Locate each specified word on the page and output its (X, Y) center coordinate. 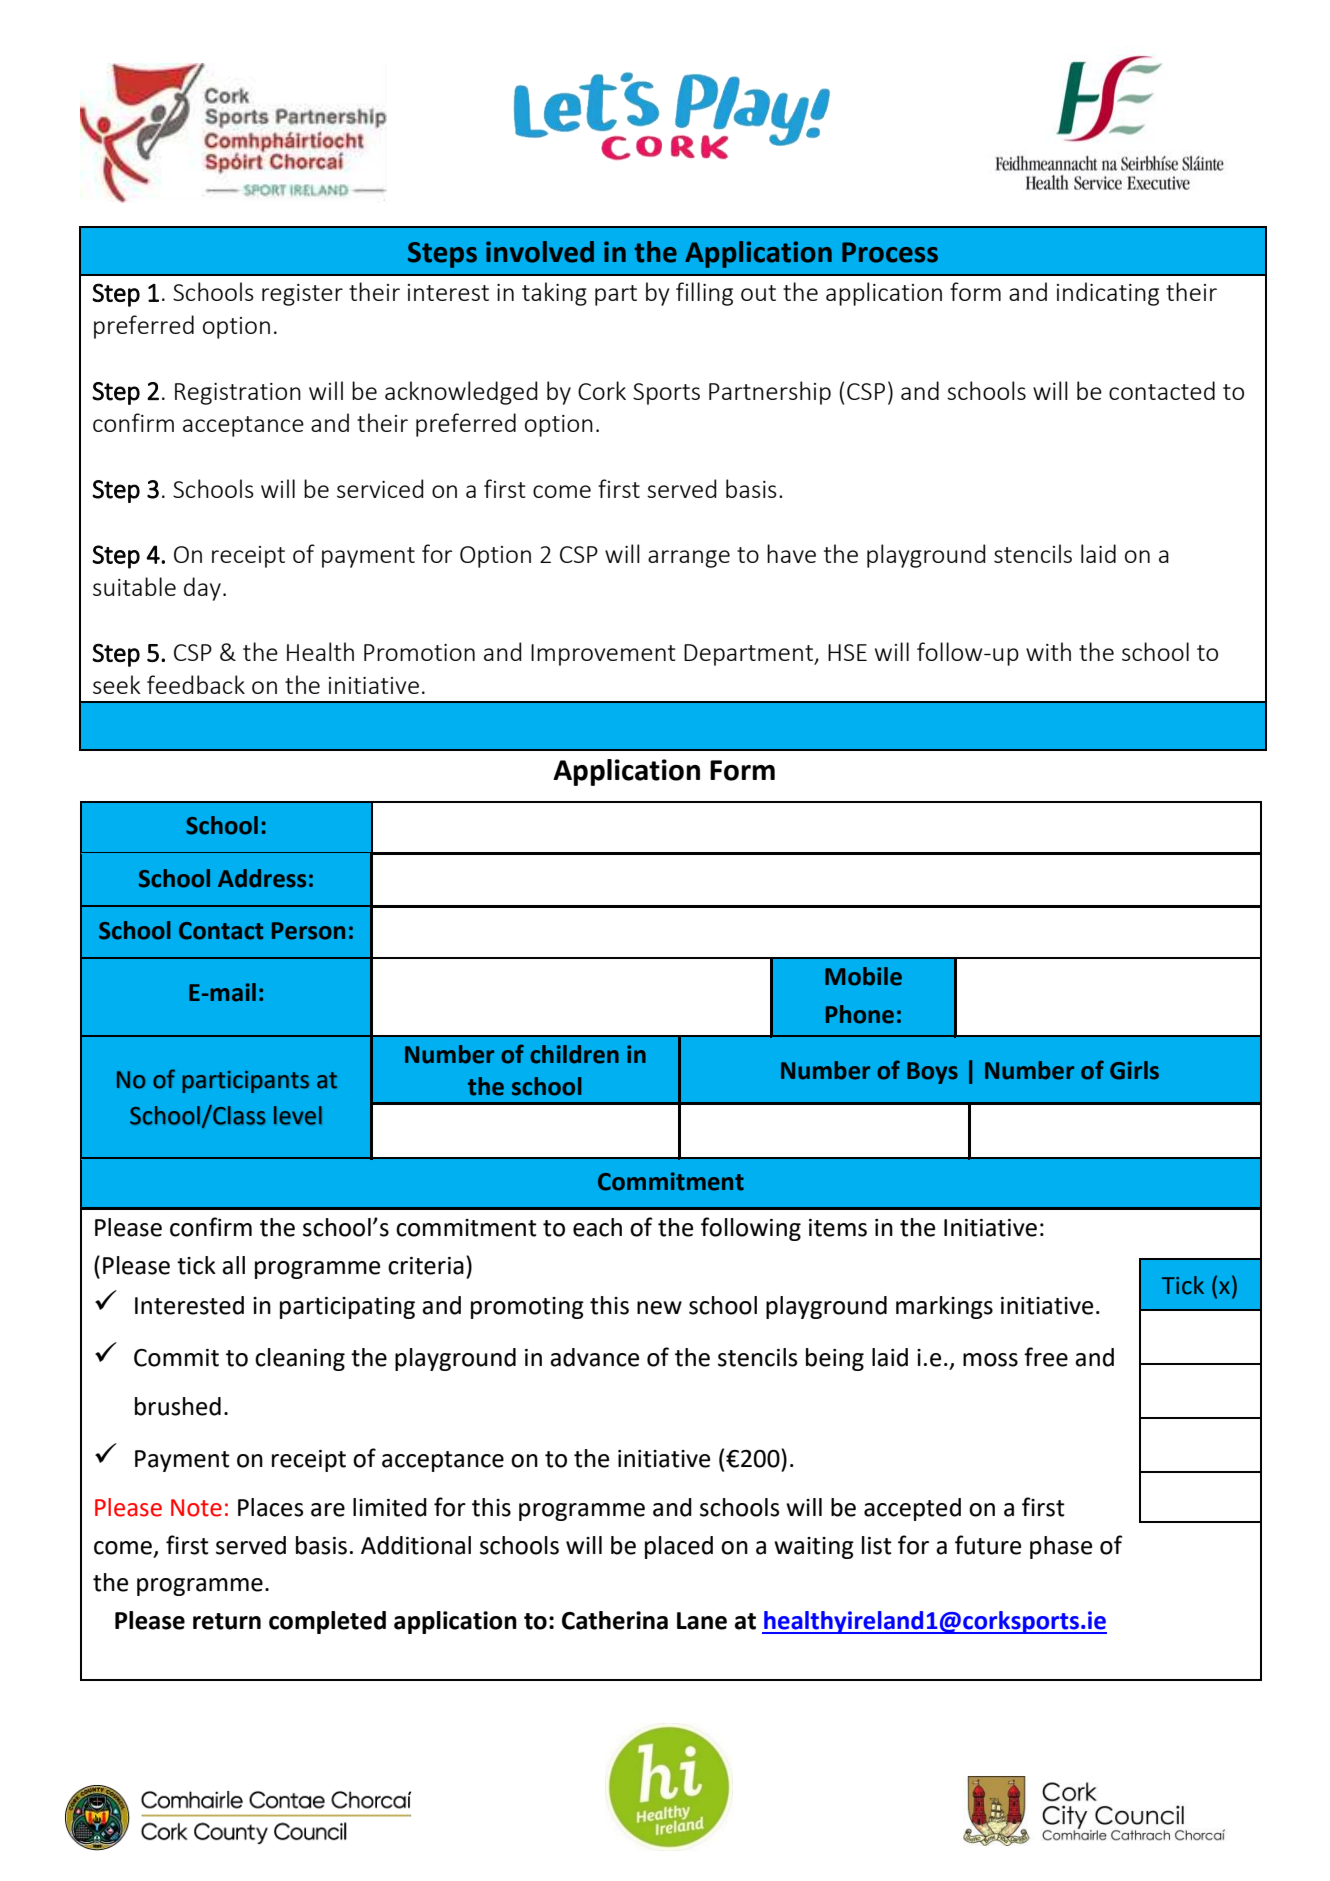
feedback (196, 684)
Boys (932, 1073)
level (298, 1115)
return (227, 1621)
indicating (1108, 294)
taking (554, 294)
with (1048, 651)
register (302, 295)
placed (679, 1547)
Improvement (603, 655)
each (597, 1227)
